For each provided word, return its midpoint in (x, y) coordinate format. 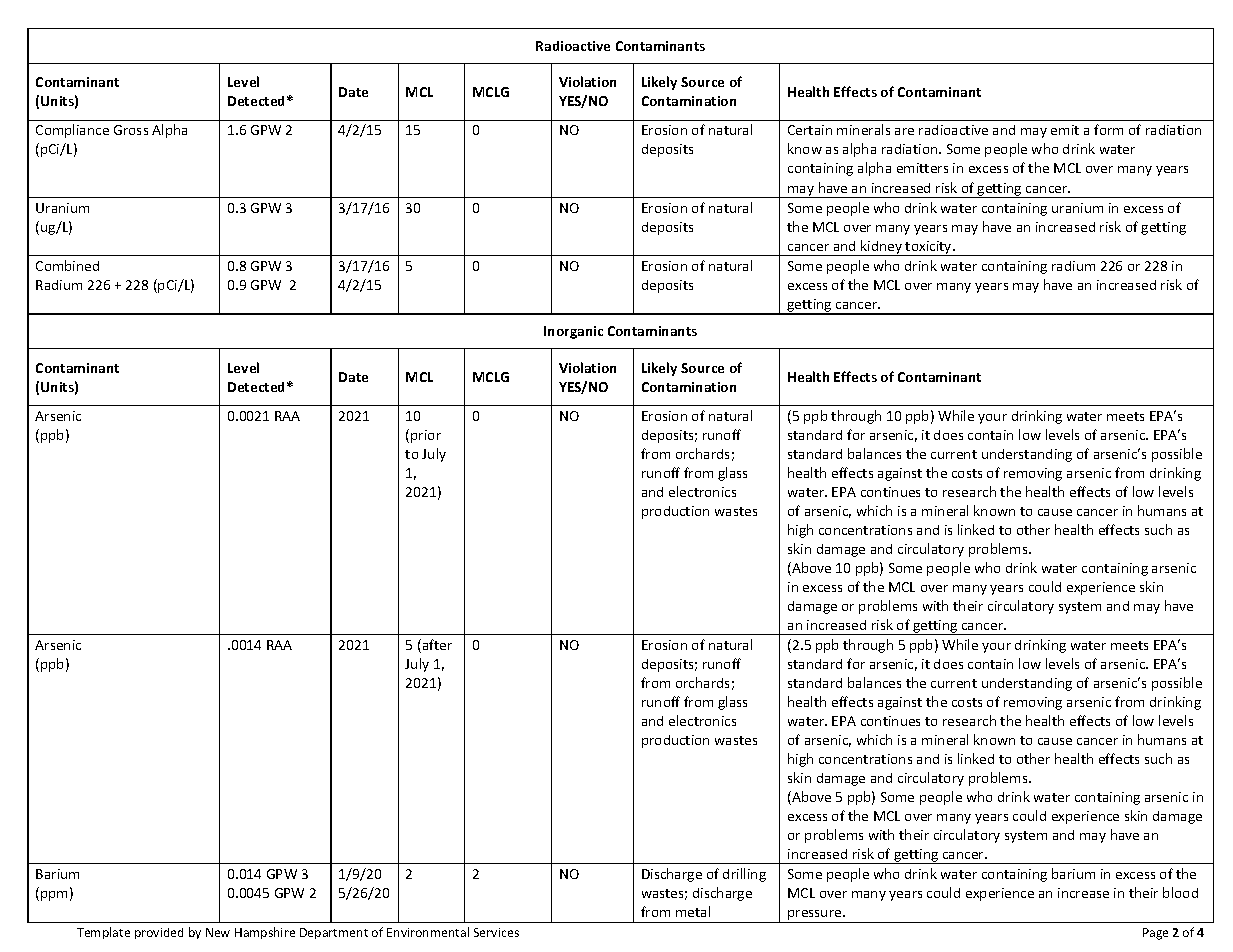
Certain (810, 130)
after (436, 646)
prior (426, 436)
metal (693, 911)
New (218, 932)
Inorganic (573, 332)
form (1108, 129)
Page (1155, 934)
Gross (131, 130)
